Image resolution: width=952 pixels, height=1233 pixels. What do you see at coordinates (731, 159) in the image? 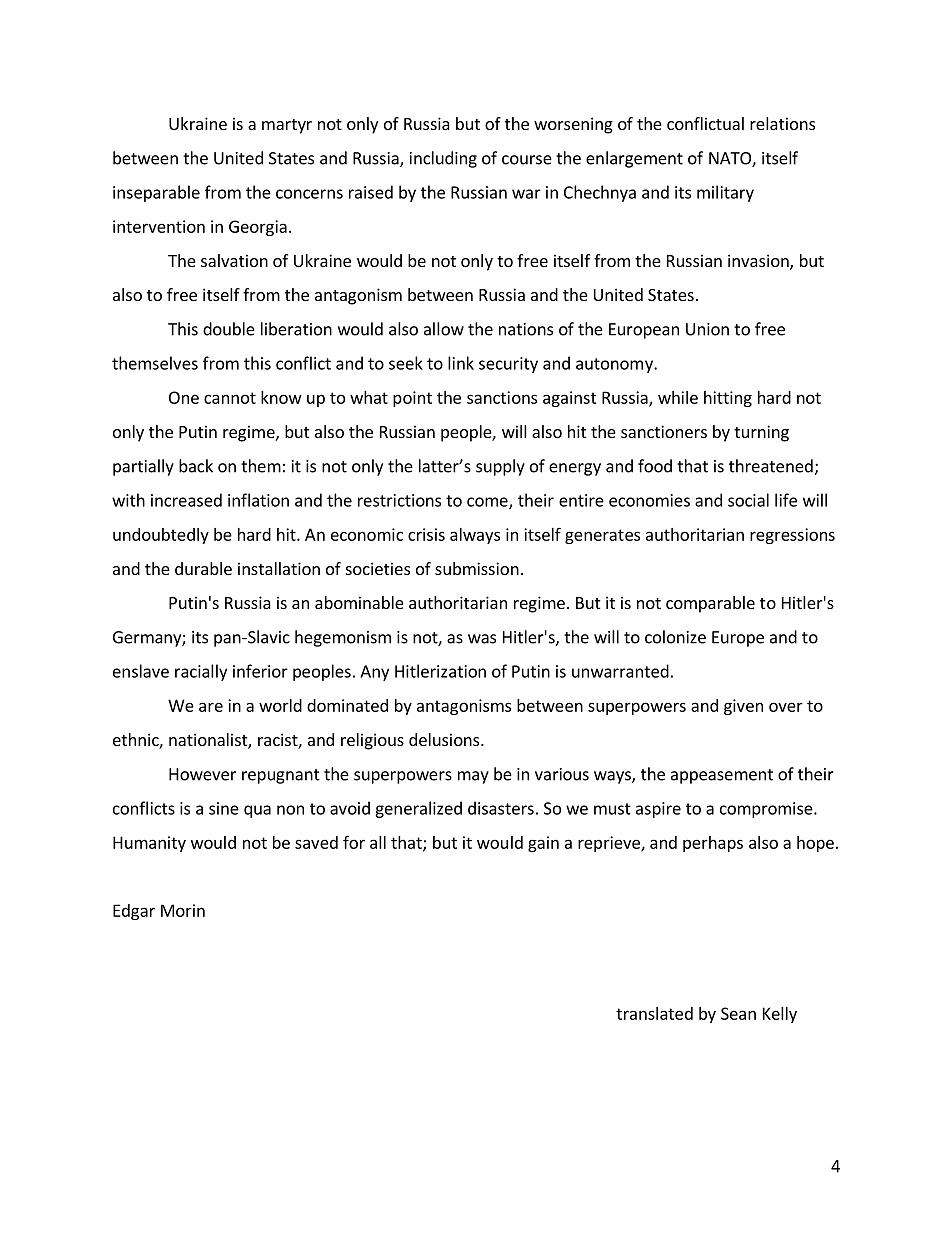
I see `NATO` at bounding box center [731, 159].
